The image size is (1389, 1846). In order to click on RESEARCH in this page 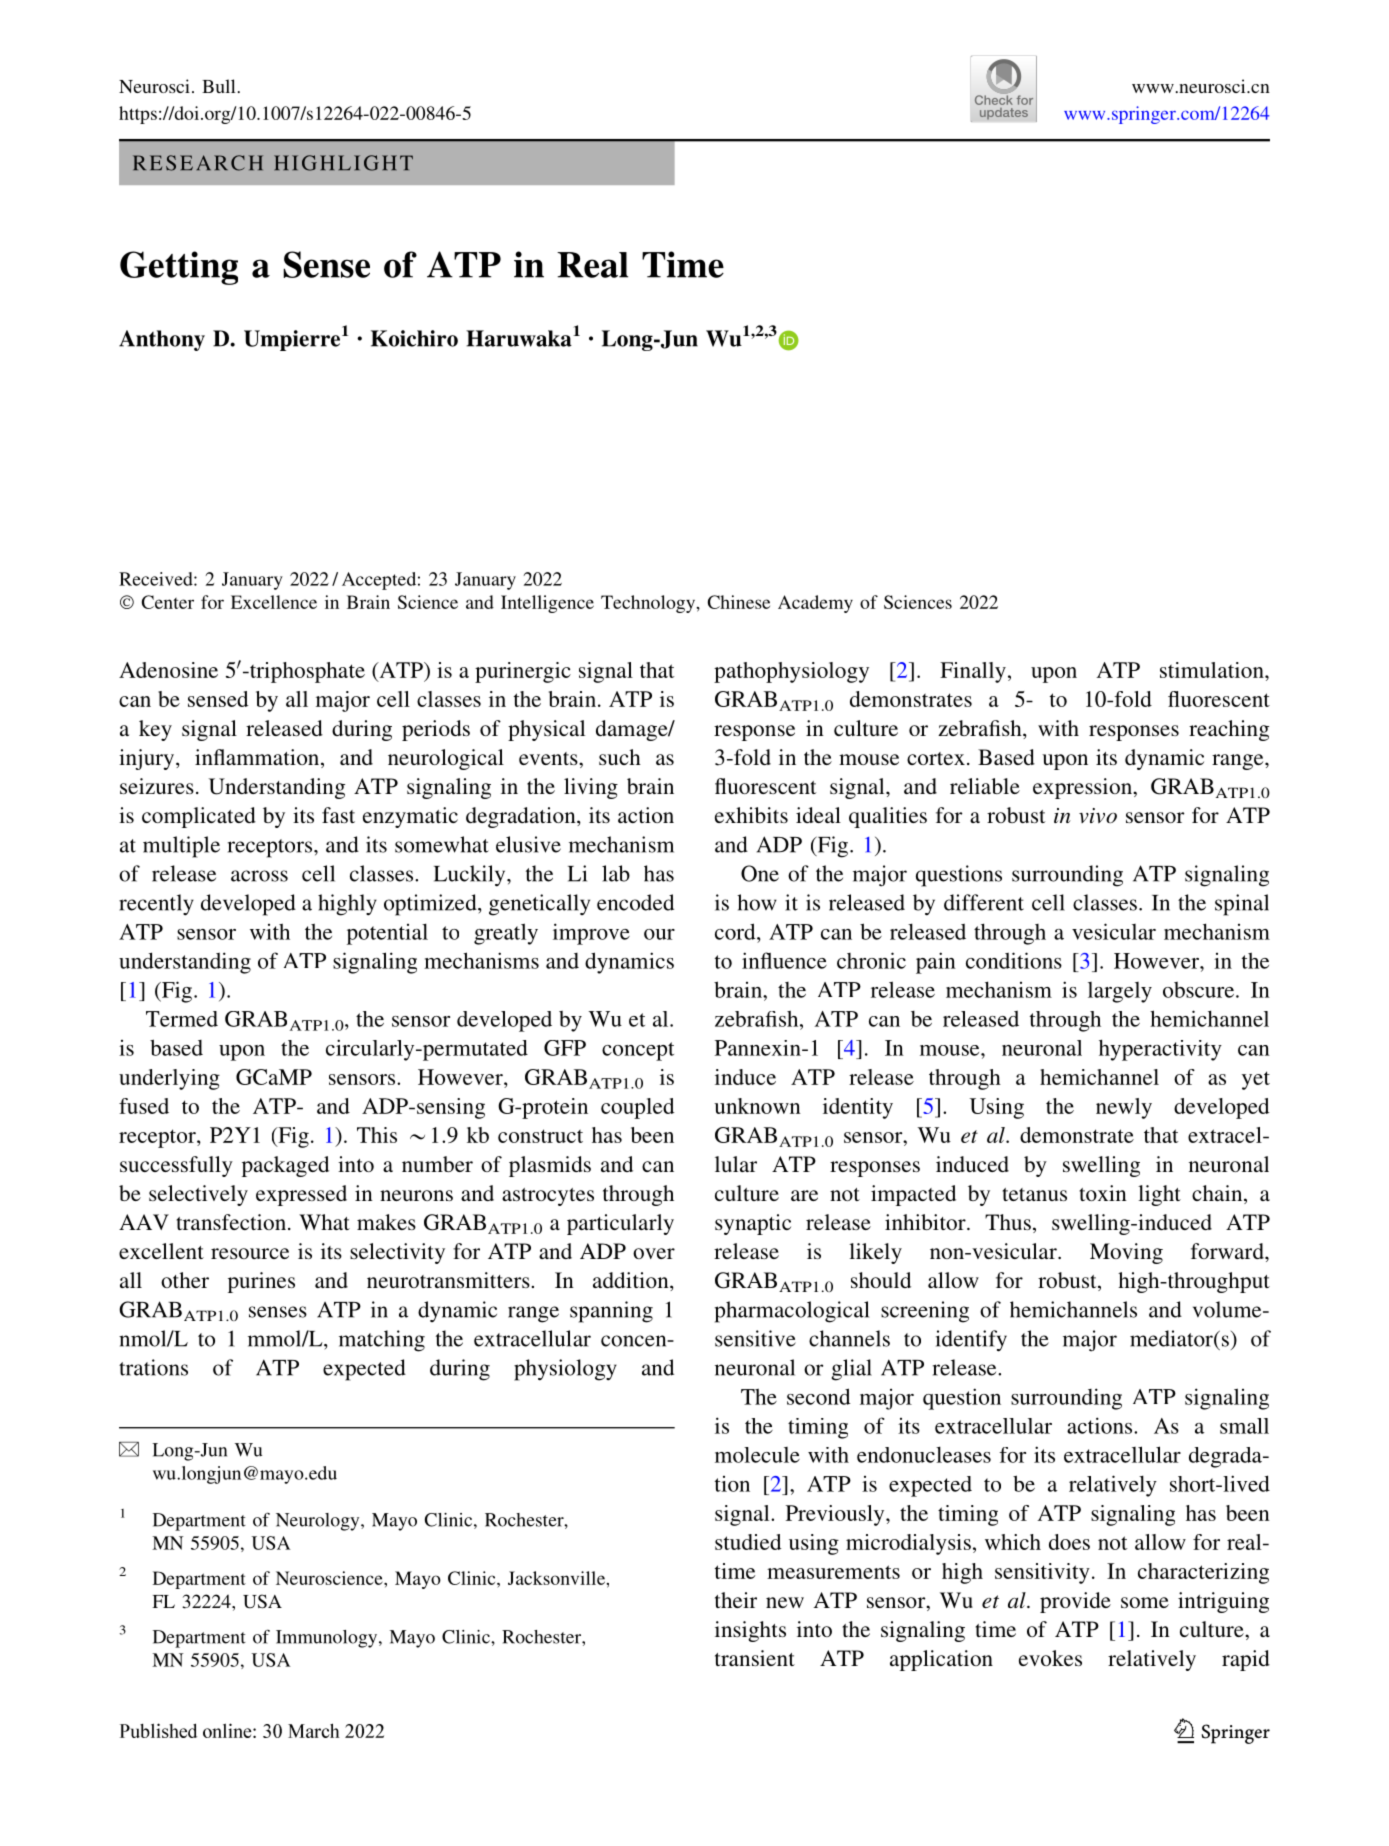, I will do `click(198, 163)`.
